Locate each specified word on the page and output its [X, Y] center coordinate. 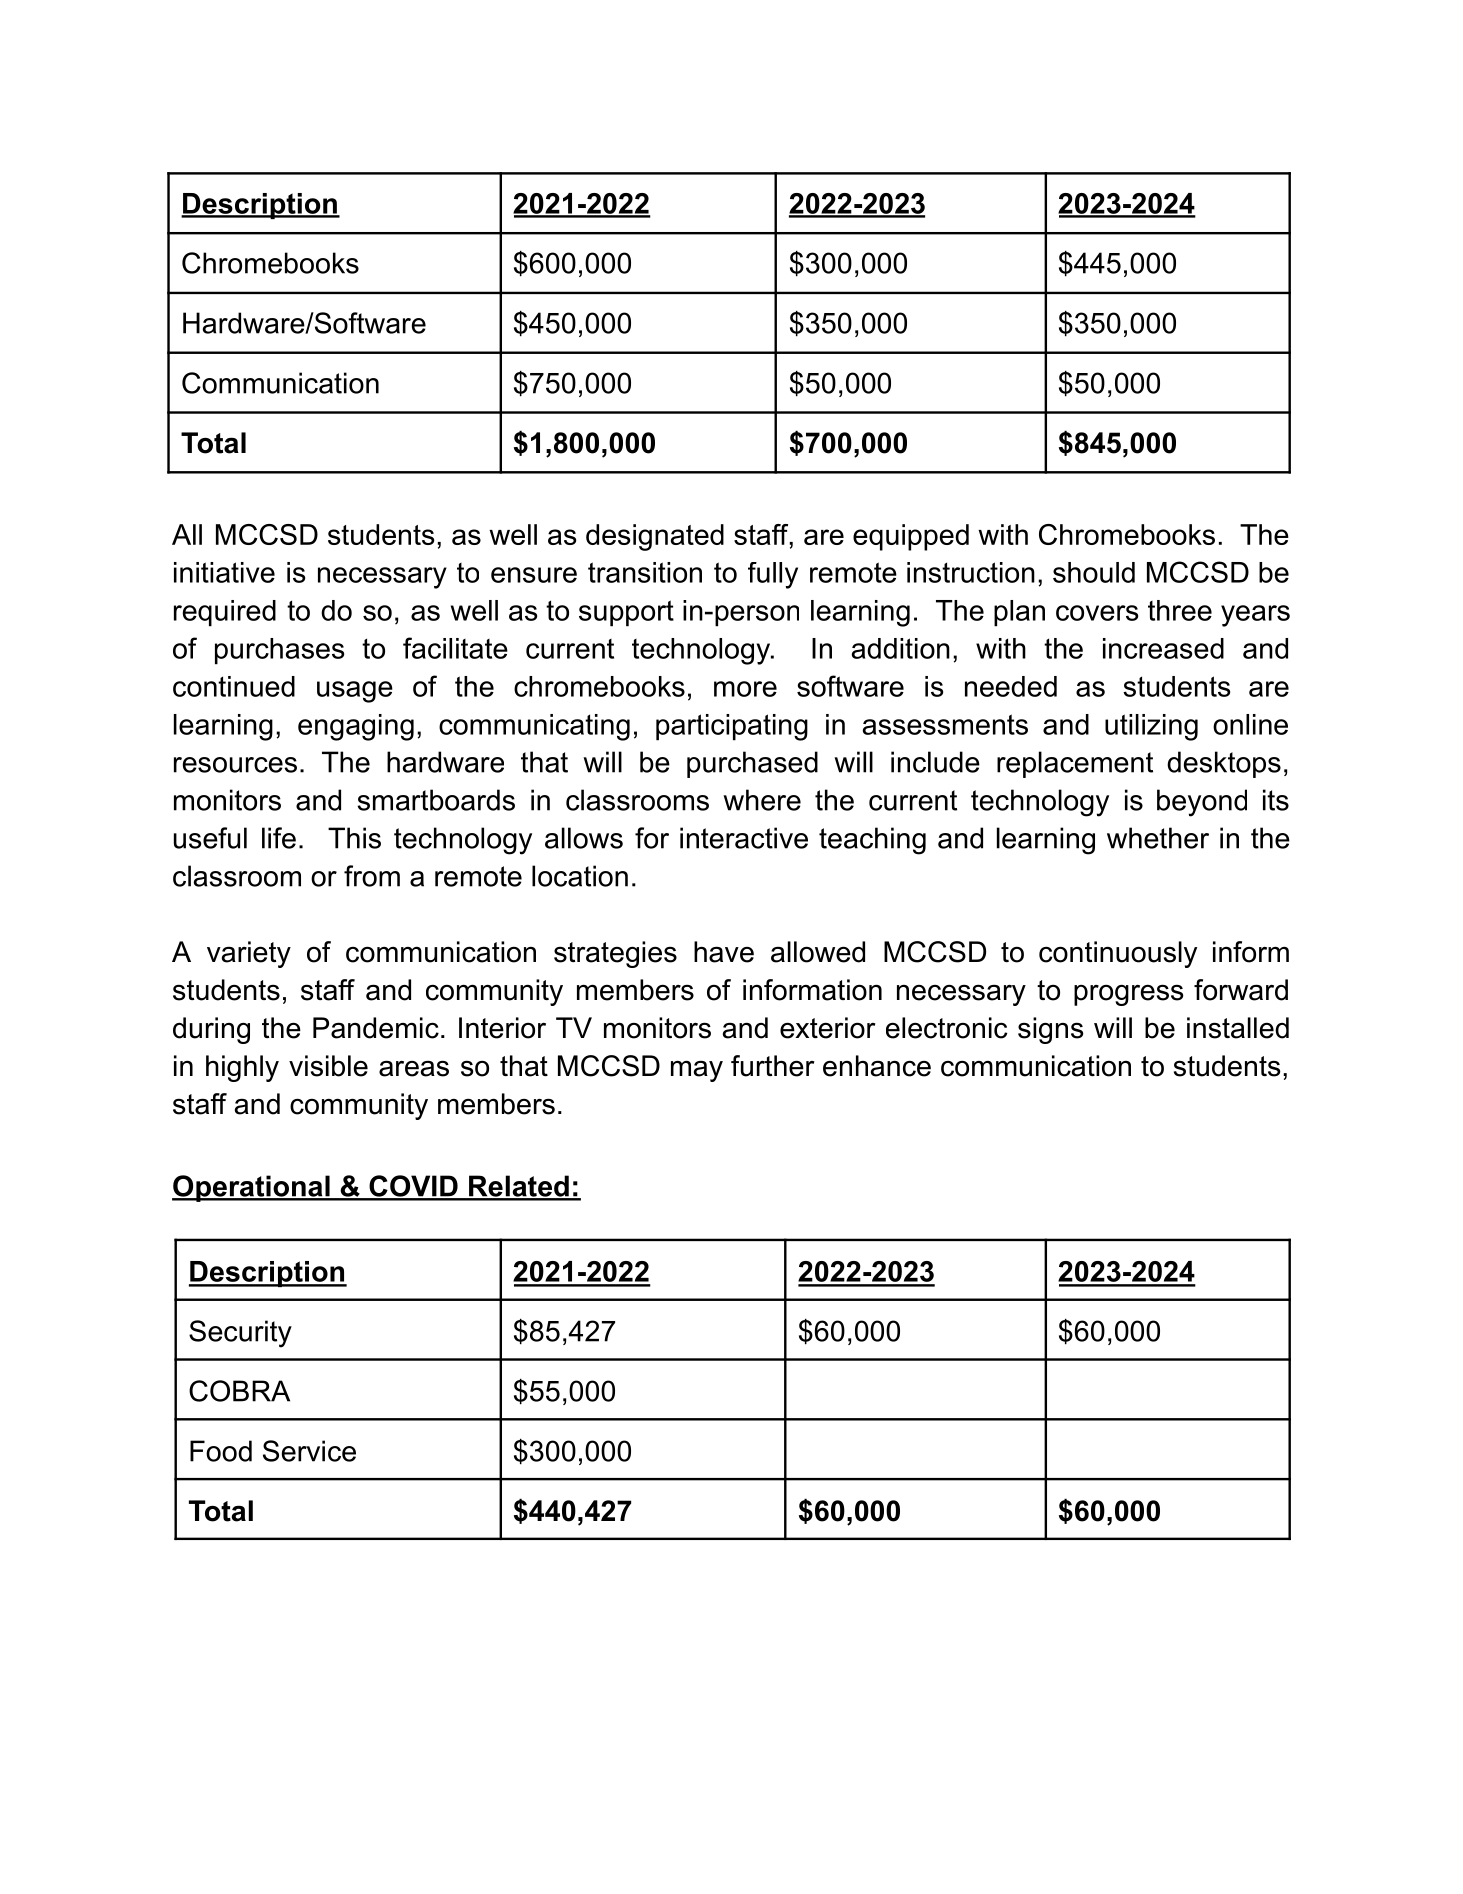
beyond [1202, 803]
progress [1129, 995]
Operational [252, 1188]
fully [773, 575]
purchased [752, 764]
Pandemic [376, 1028]
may [697, 1071]
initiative [224, 572]
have [724, 952]
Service [309, 1451]
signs [1051, 1030]
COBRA [239, 1391]
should [1094, 572]
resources [235, 765]
